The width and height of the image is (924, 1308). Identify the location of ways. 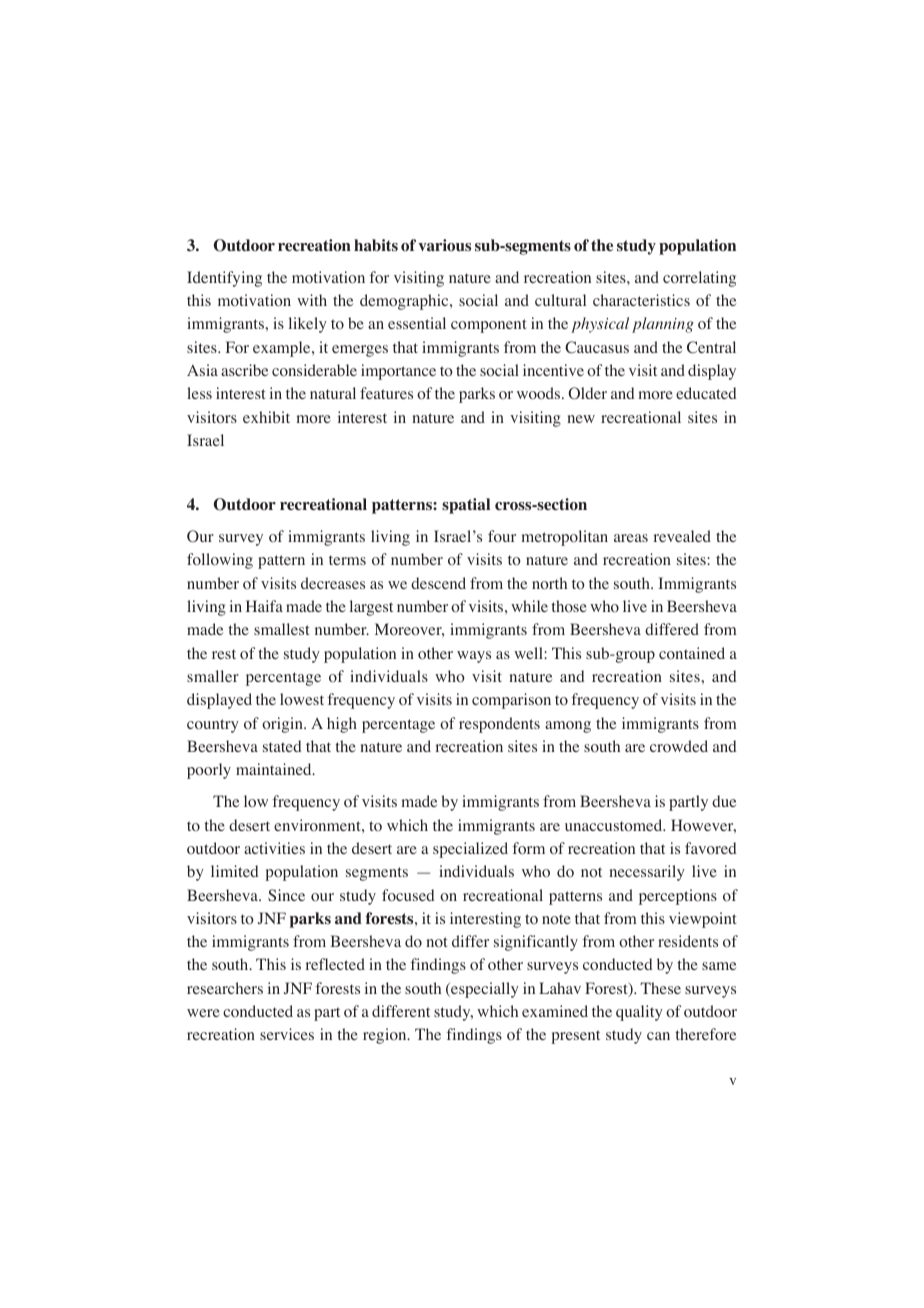
(474, 657).
